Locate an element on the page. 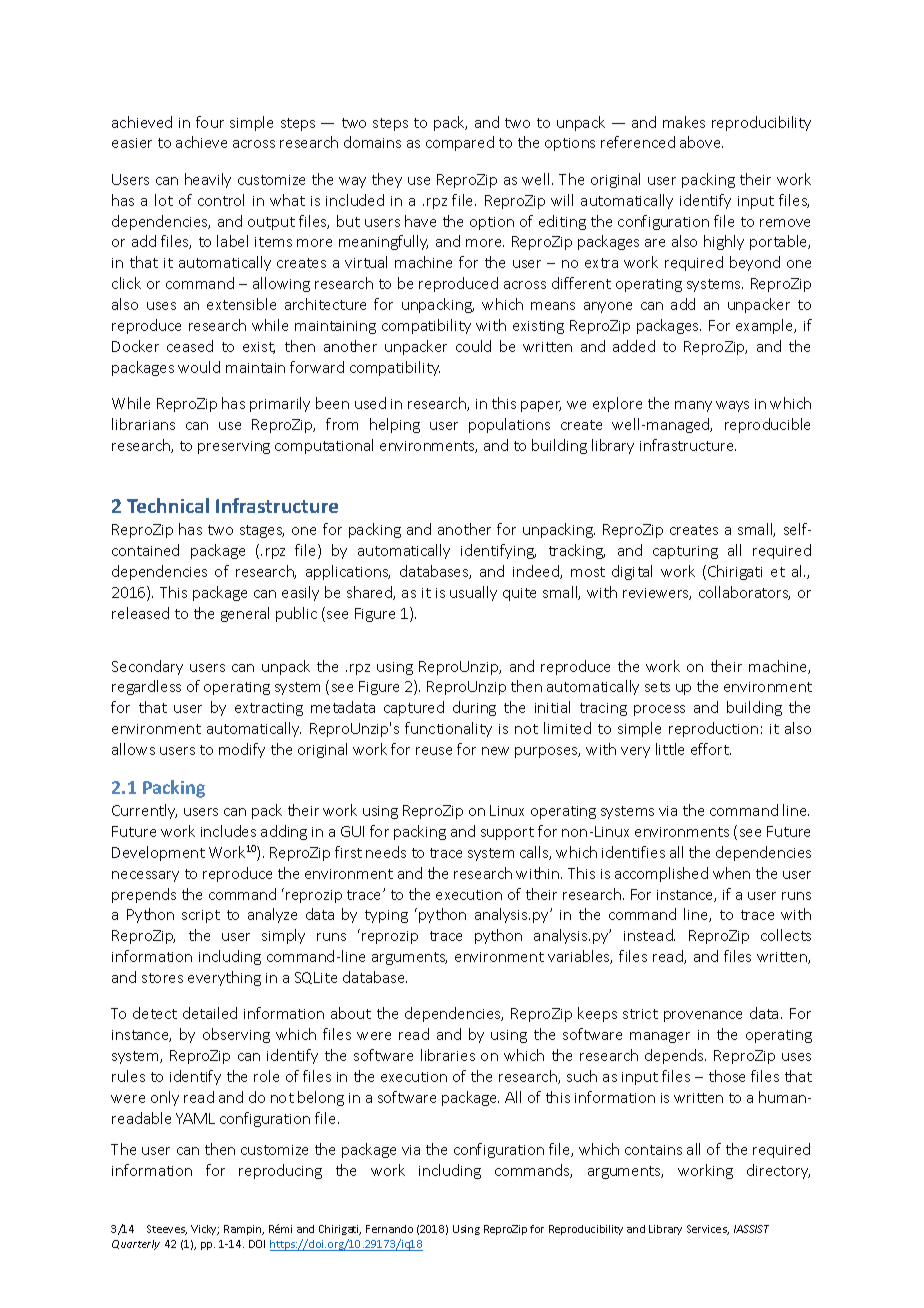 This page has height=1308, width=924. Vicky is located at coordinates (205, 1230).
